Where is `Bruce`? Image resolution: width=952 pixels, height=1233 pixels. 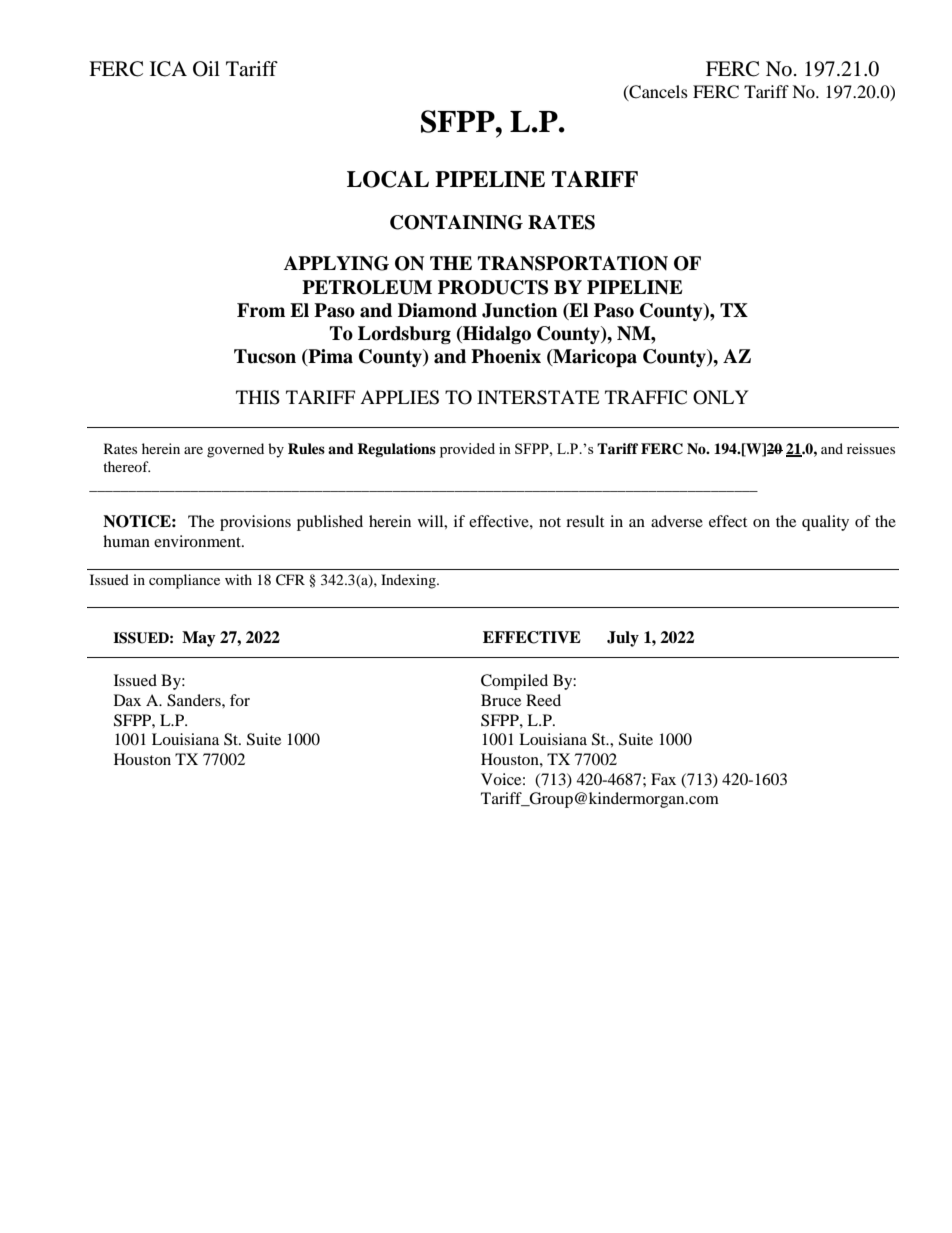
Bruce is located at coordinates (501, 700).
